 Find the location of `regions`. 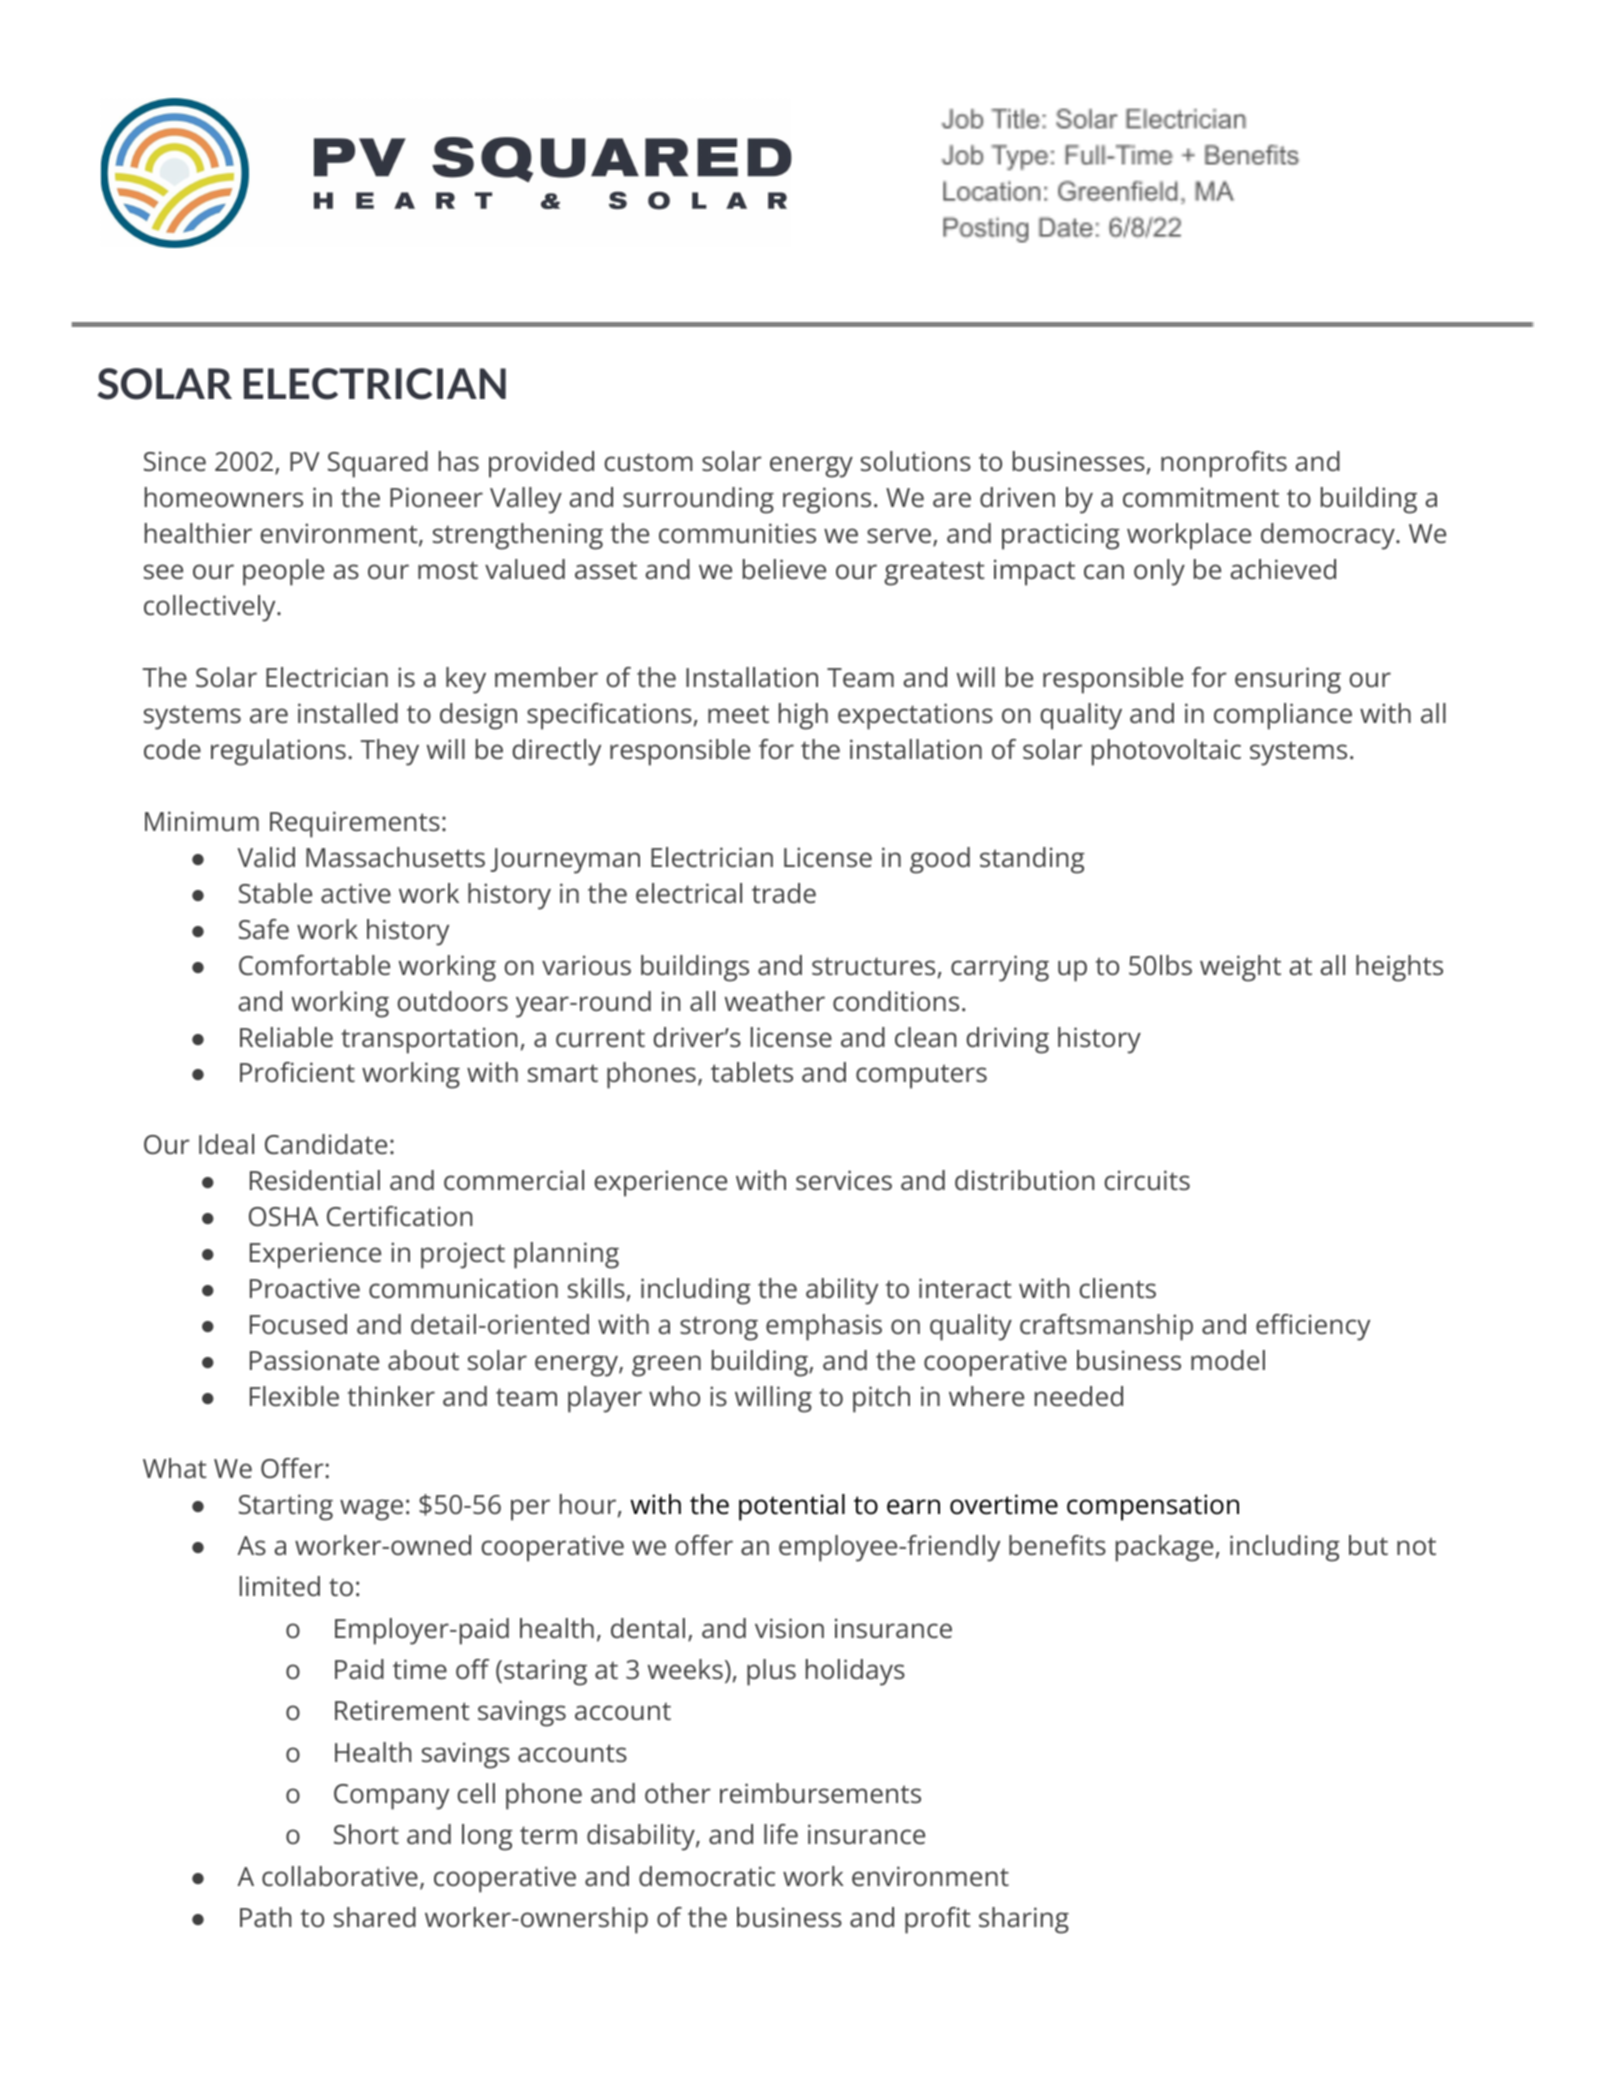

regions is located at coordinates (827, 500).
